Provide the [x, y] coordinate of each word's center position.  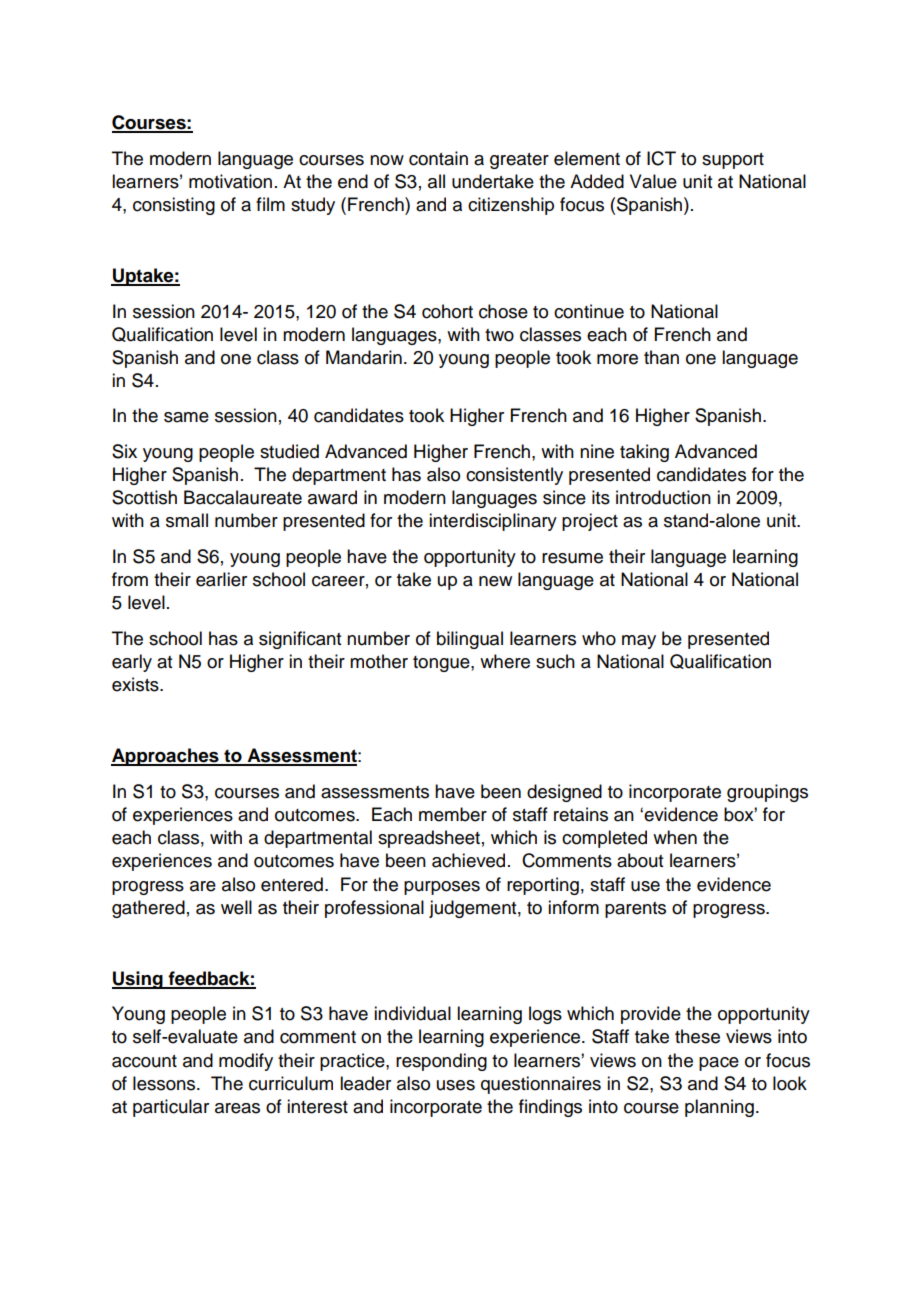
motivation [230, 181]
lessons [165, 1083]
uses [456, 1085]
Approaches [166, 757]
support [733, 161]
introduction [663, 497]
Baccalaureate [243, 497]
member [453, 814]
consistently [514, 476]
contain [438, 158]
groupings [767, 793]
